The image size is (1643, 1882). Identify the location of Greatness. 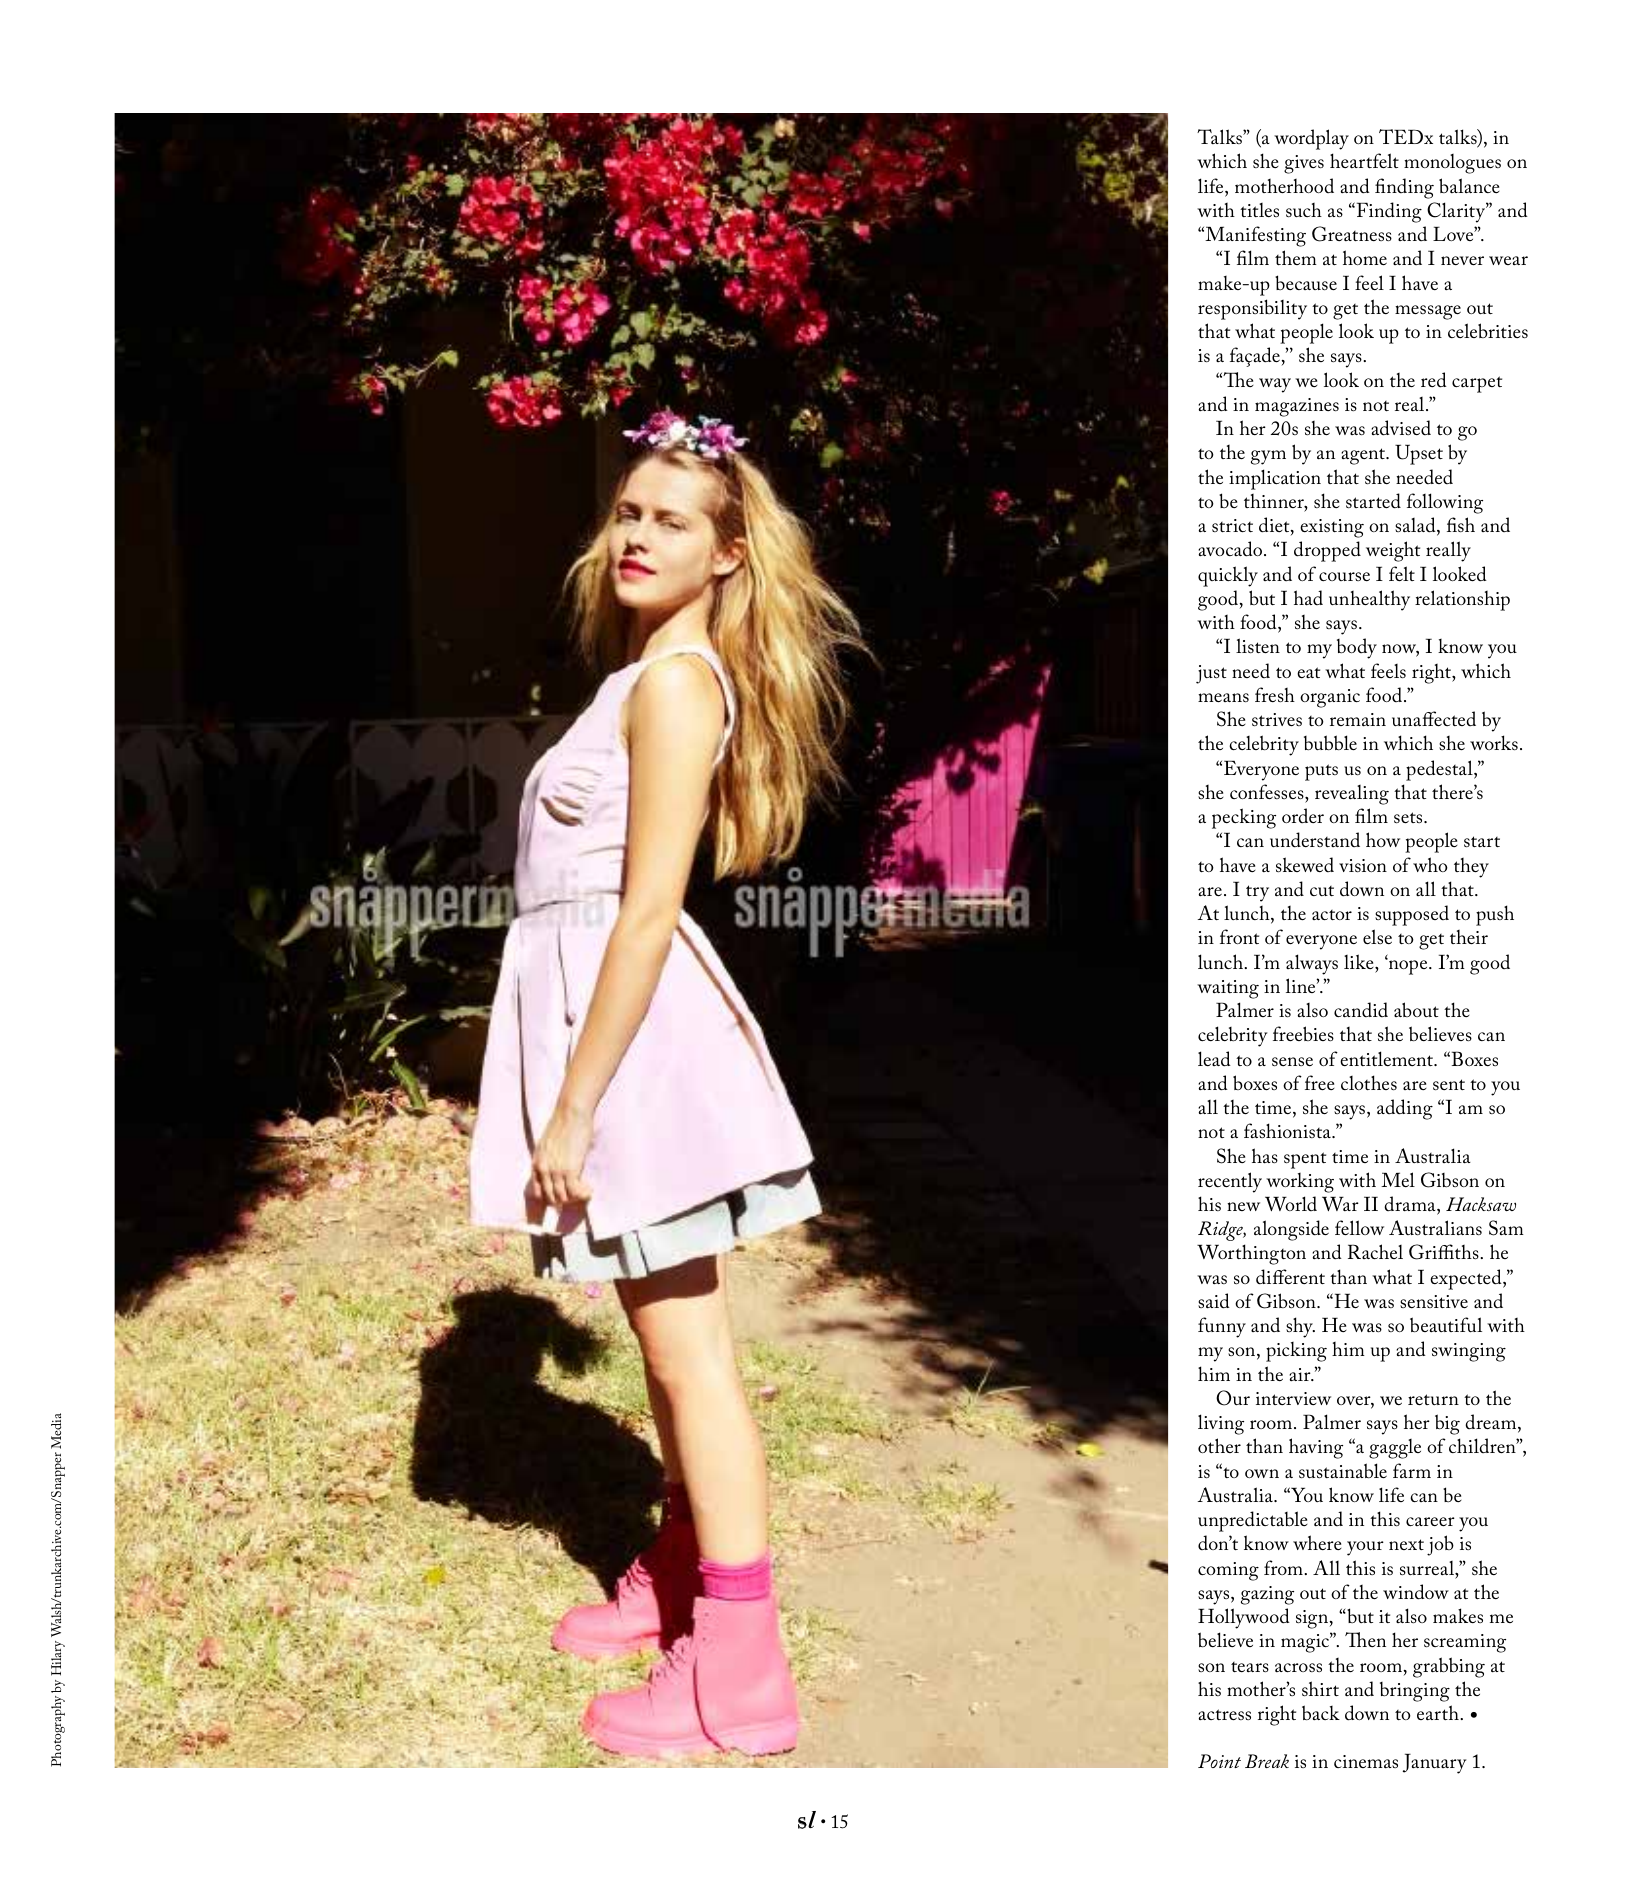
(1352, 234).
